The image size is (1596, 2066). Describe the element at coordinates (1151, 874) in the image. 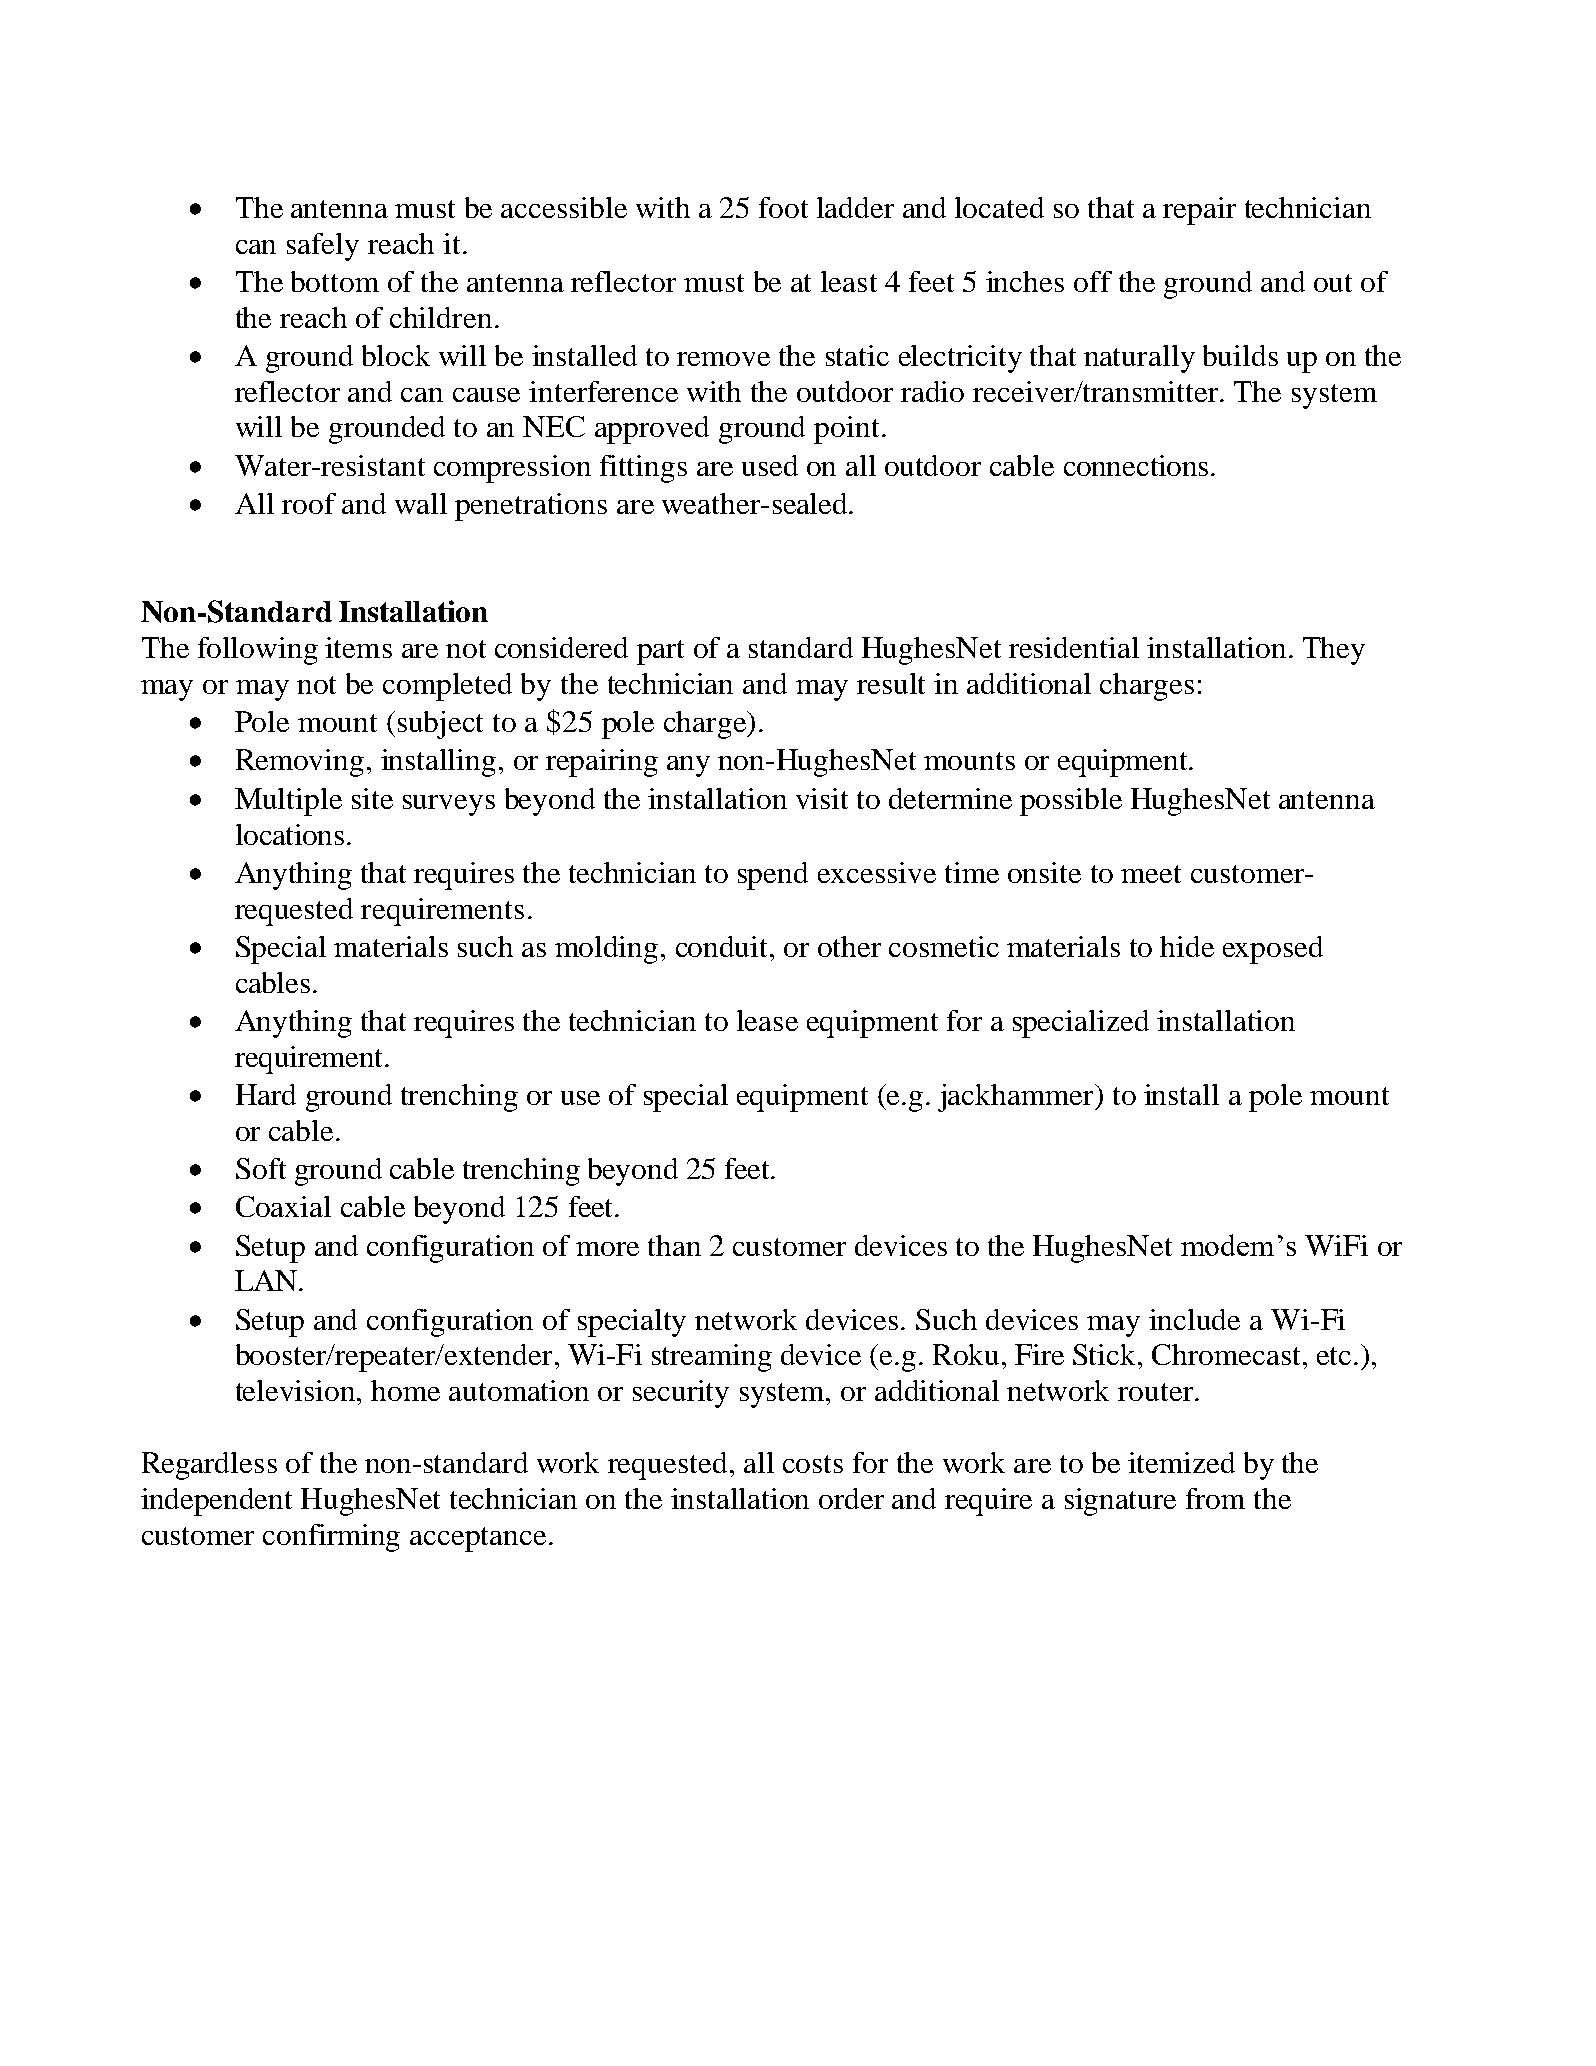

I see `meet` at that location.
